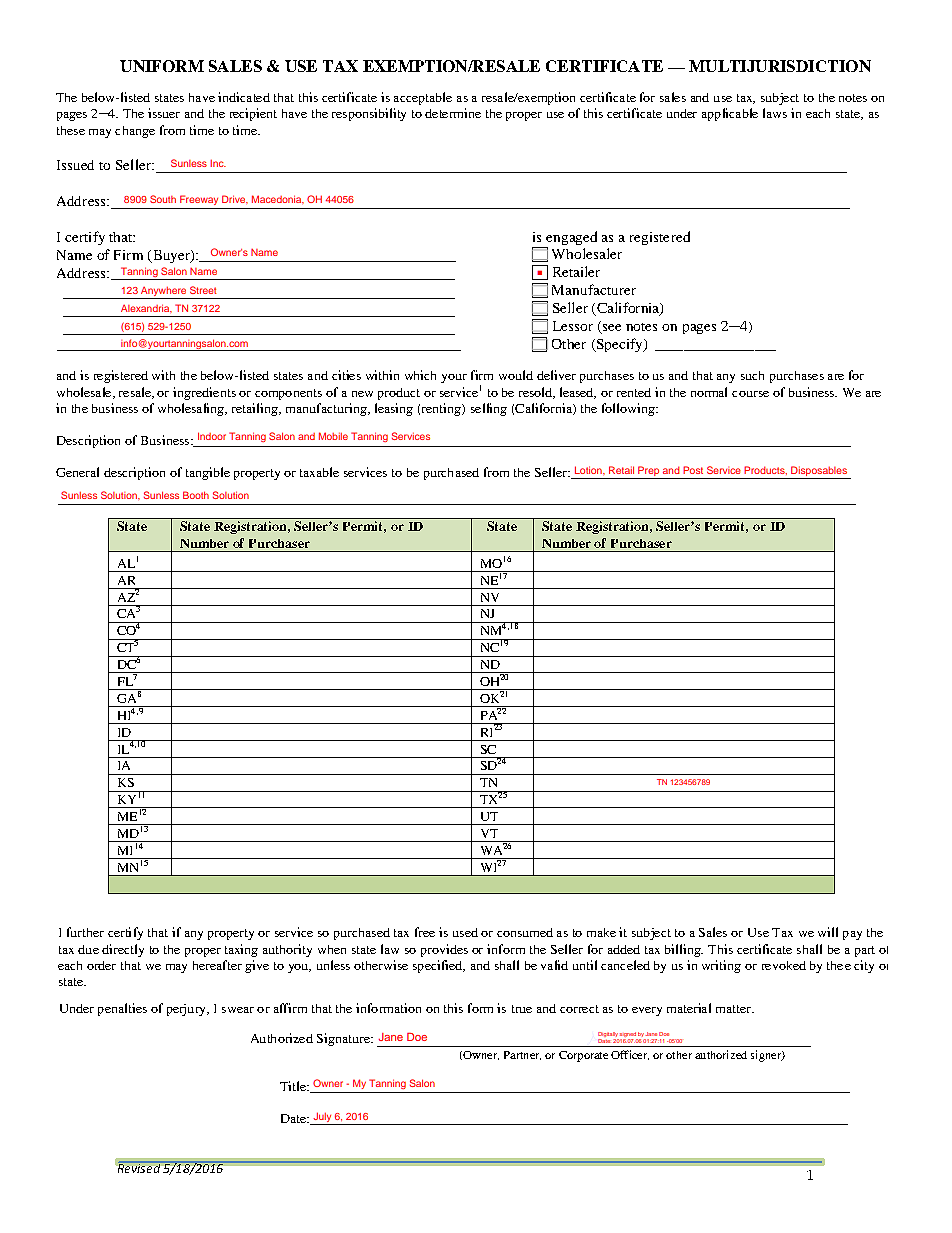 The height and width of the page is (1233, 952). I want to click on Revised, so click(140, 1167).
